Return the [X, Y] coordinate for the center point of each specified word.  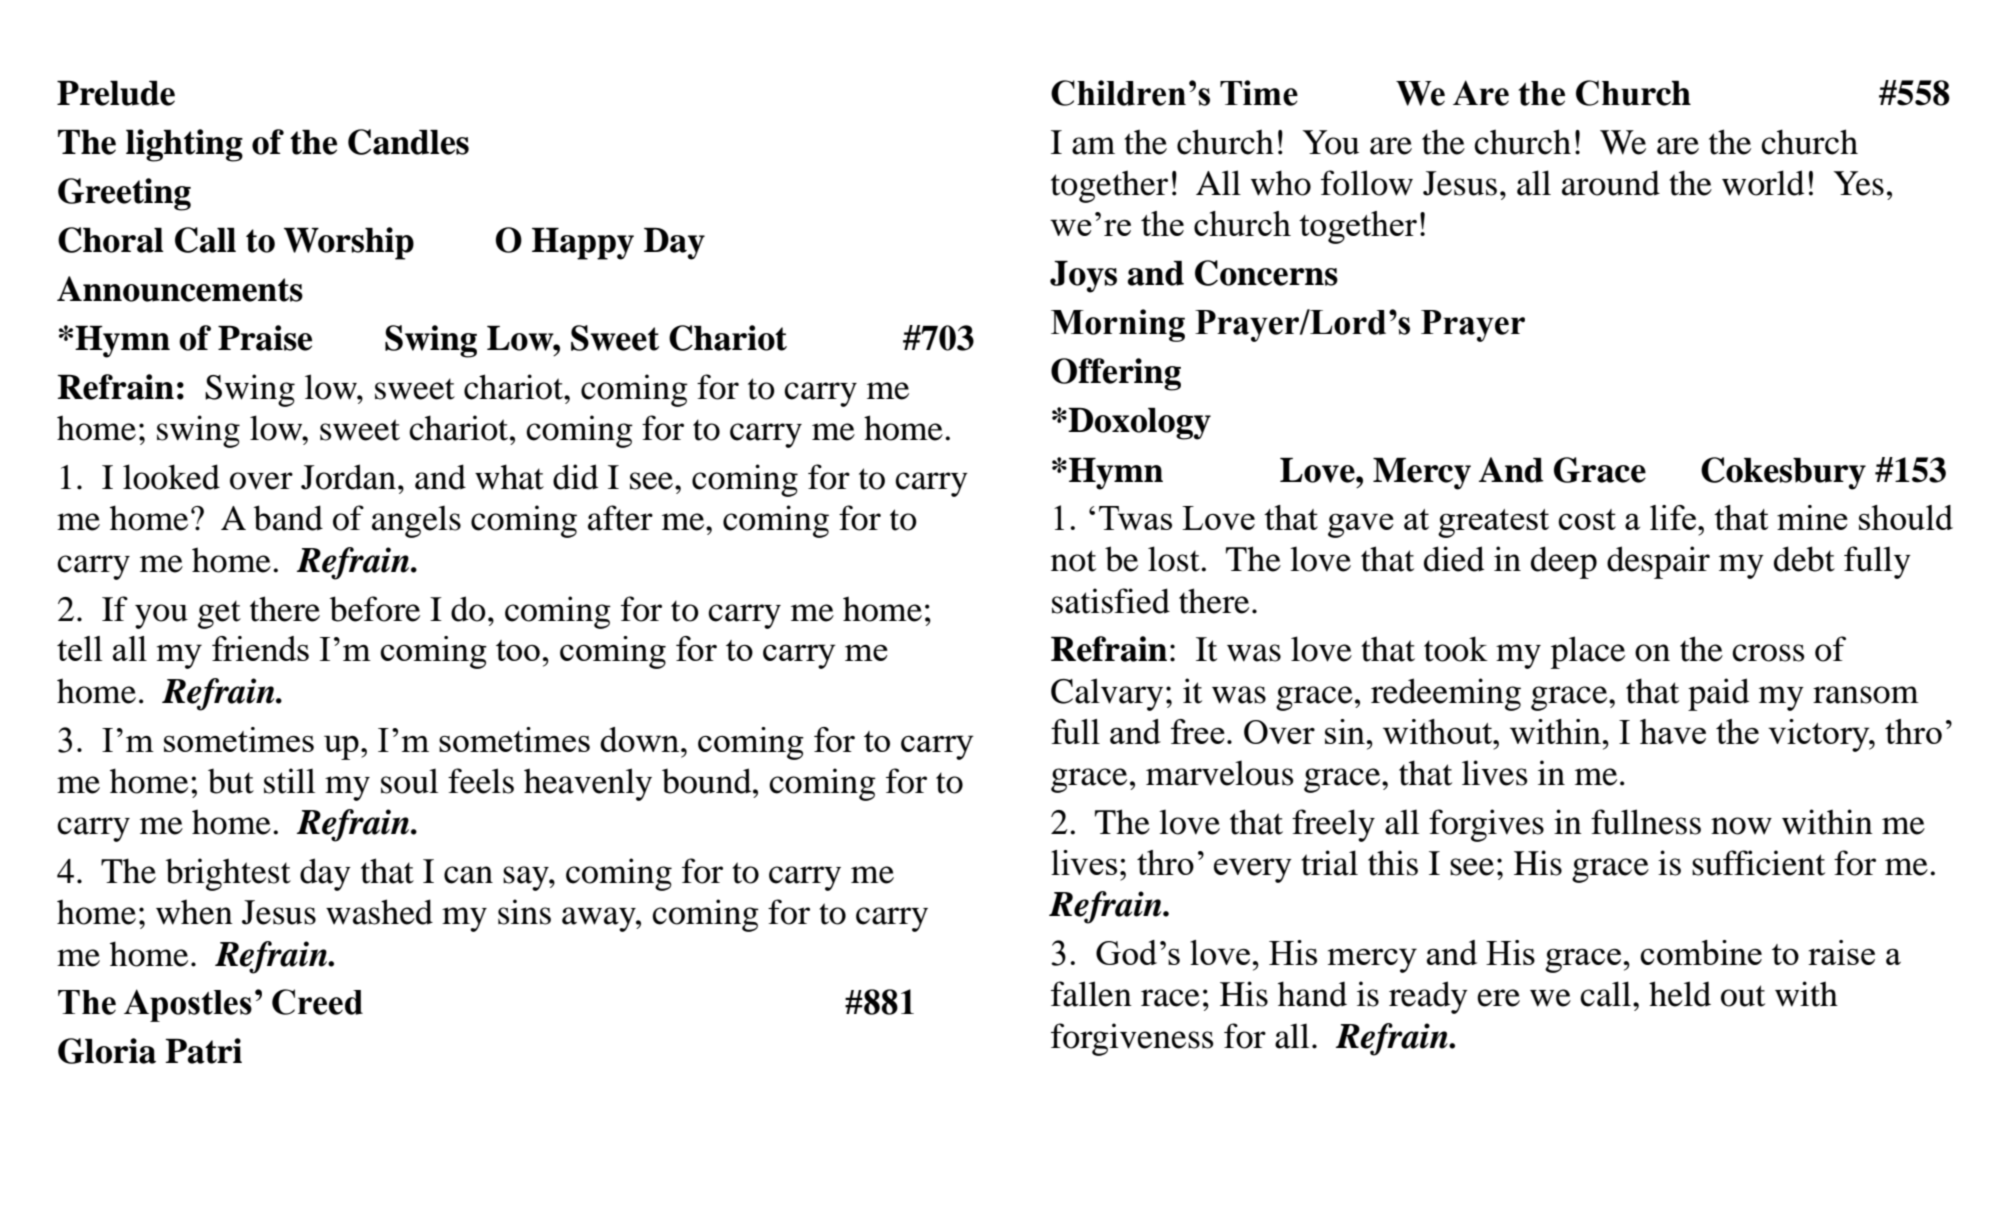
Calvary [1107, 694]
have [1673, 731]
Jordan [348, 477]
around [1611, 183]
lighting [184, 145]
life [1673, 517]
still [289, 781]
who [1281, 183]
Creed [317, 1002]
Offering [1116, 374]
